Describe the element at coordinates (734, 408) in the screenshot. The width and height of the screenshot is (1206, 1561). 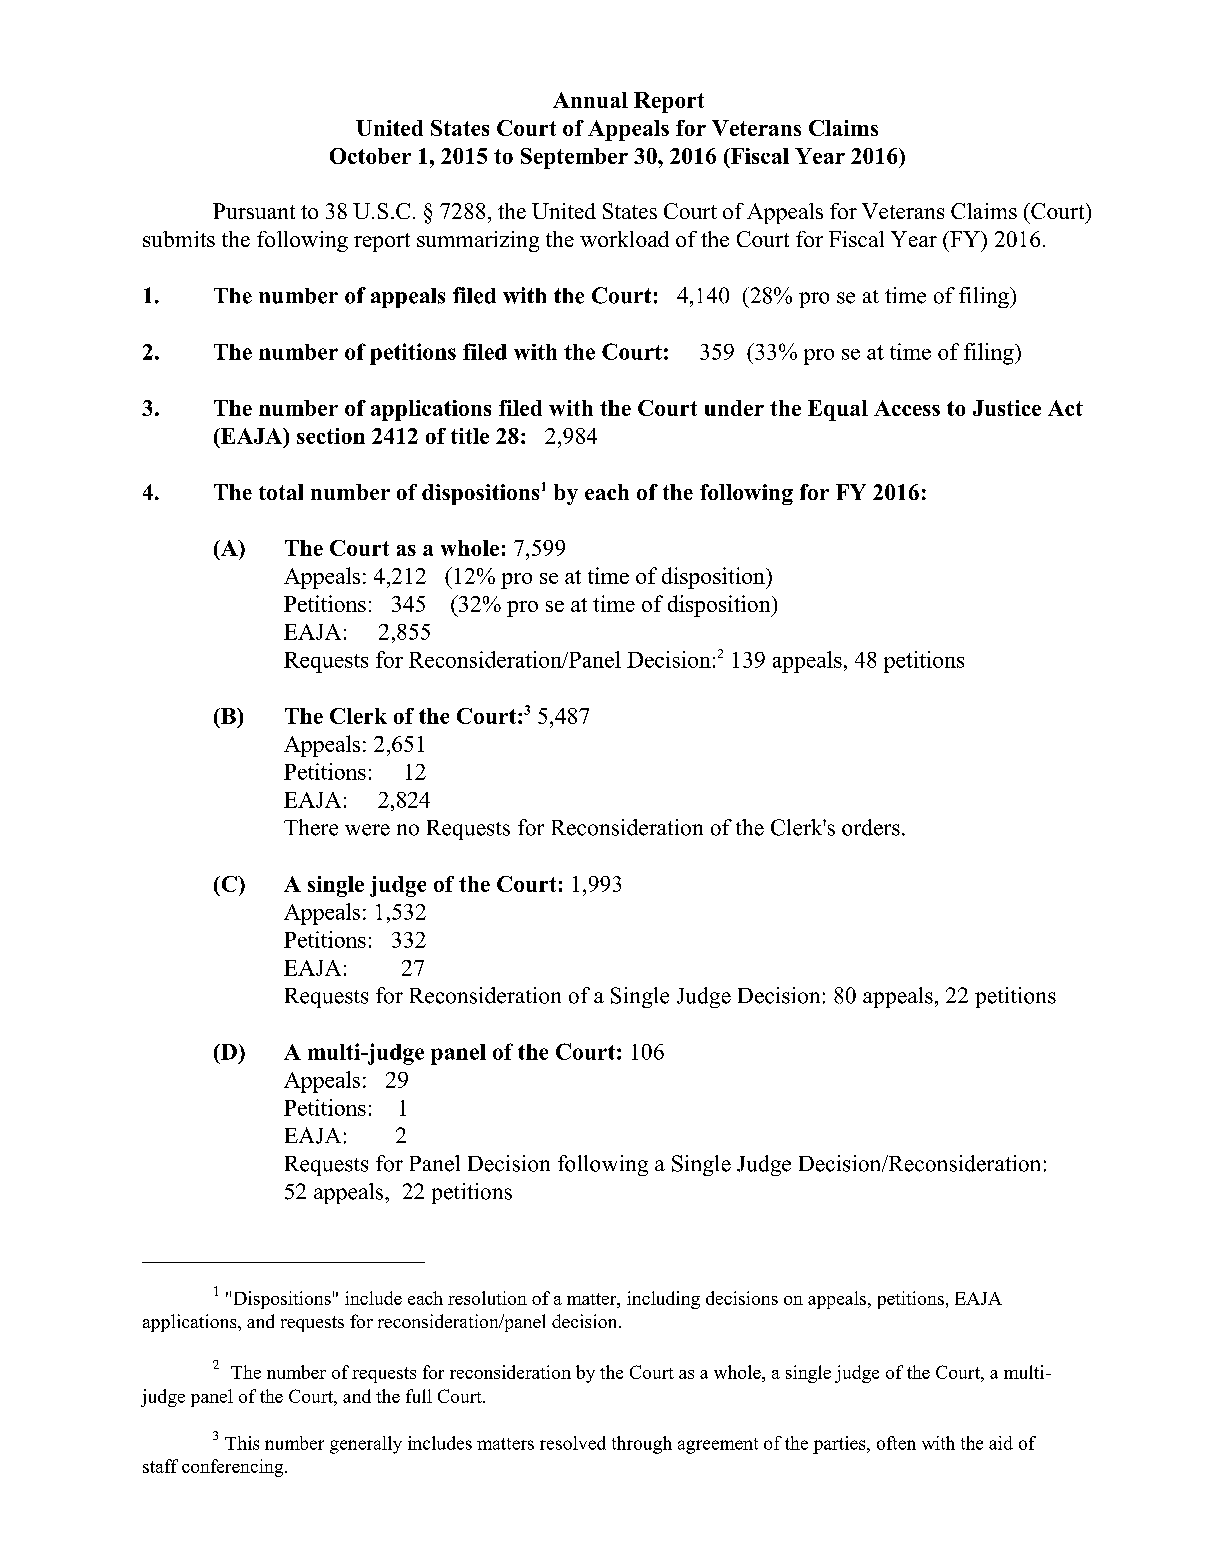
I see `under` at that location.
